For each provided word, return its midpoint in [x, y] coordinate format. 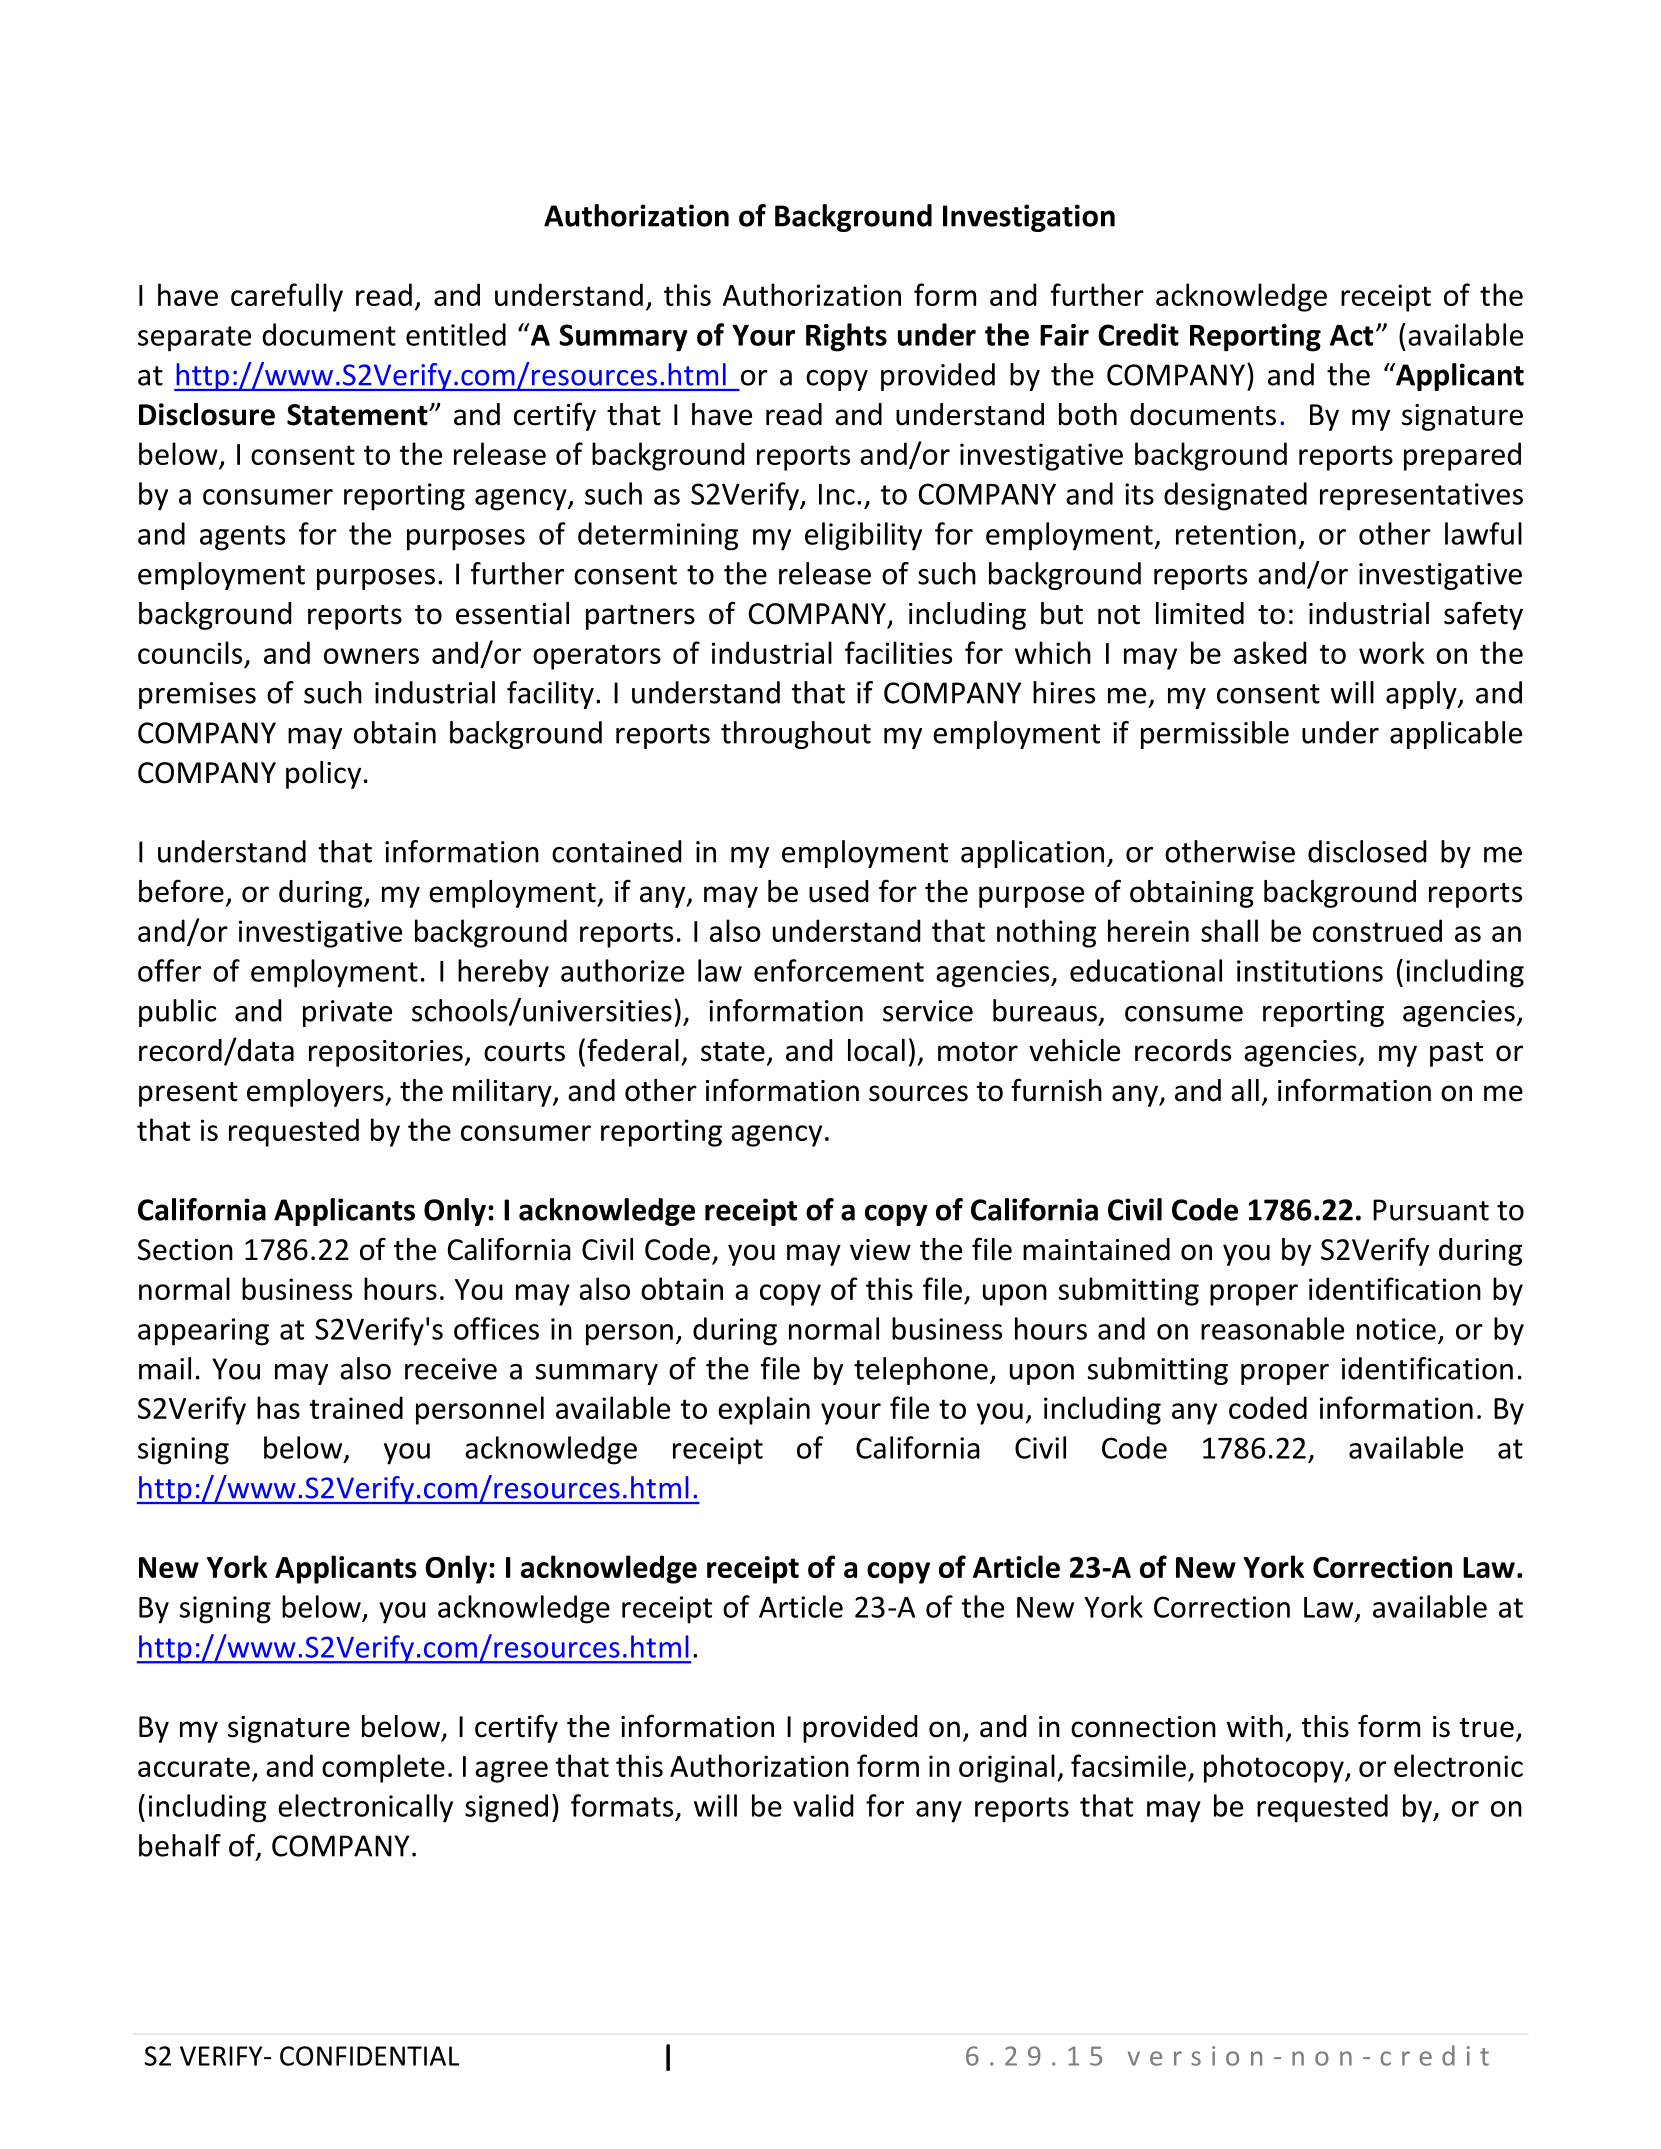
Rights [846, 337]
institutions [1310, 971]
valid [823, 1805]
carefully [287, 297]
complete [383, 1768]
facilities [898, 652]
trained [356, 1407]
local [876, 1050]
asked [1270, 652]
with [1255, 1726]
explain [764, 1410]
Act [1351, 335]
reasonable [1272, 1328]
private [347, 1013]
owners [371, 656]
